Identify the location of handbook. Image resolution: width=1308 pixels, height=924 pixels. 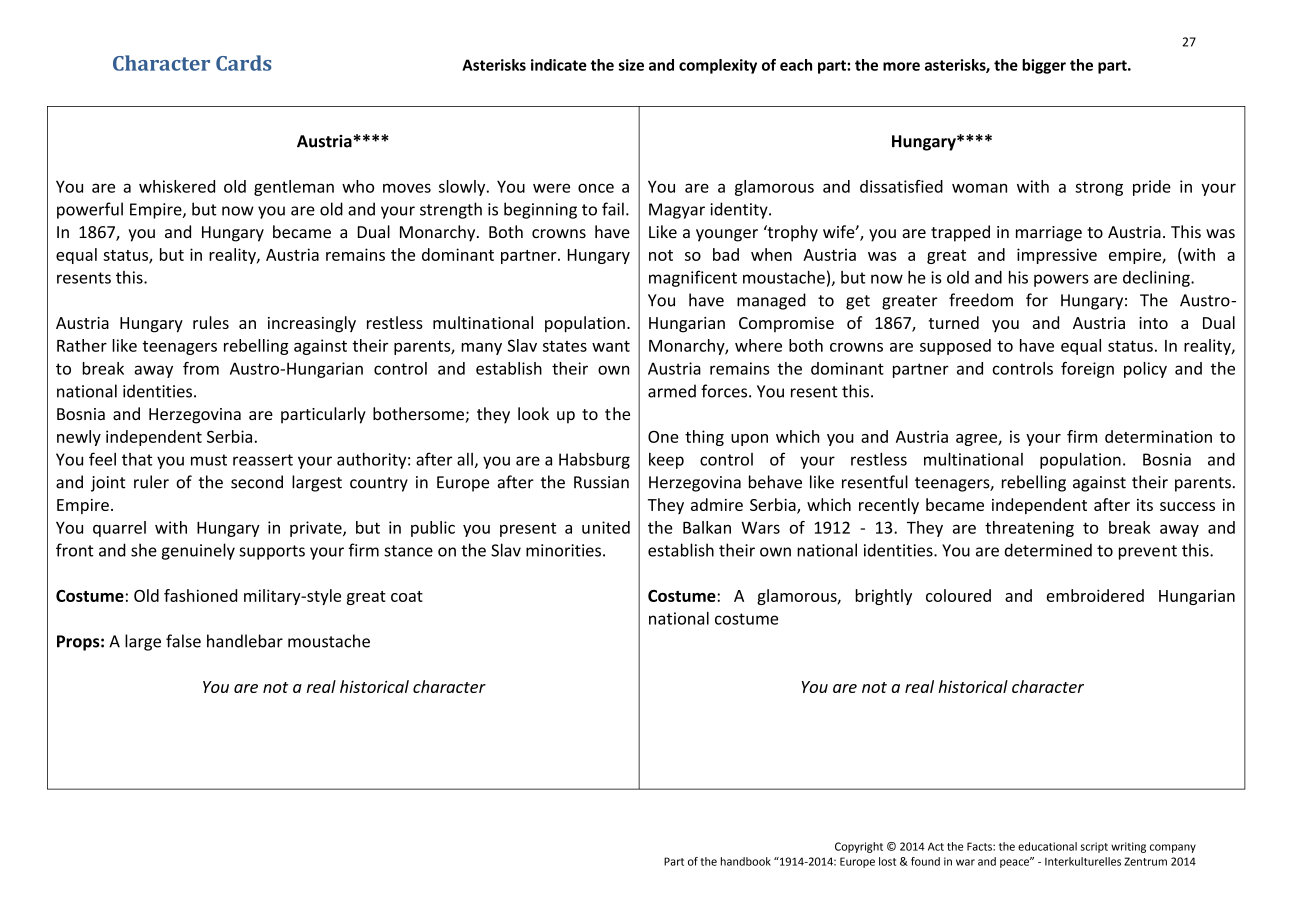
(746, 861).
